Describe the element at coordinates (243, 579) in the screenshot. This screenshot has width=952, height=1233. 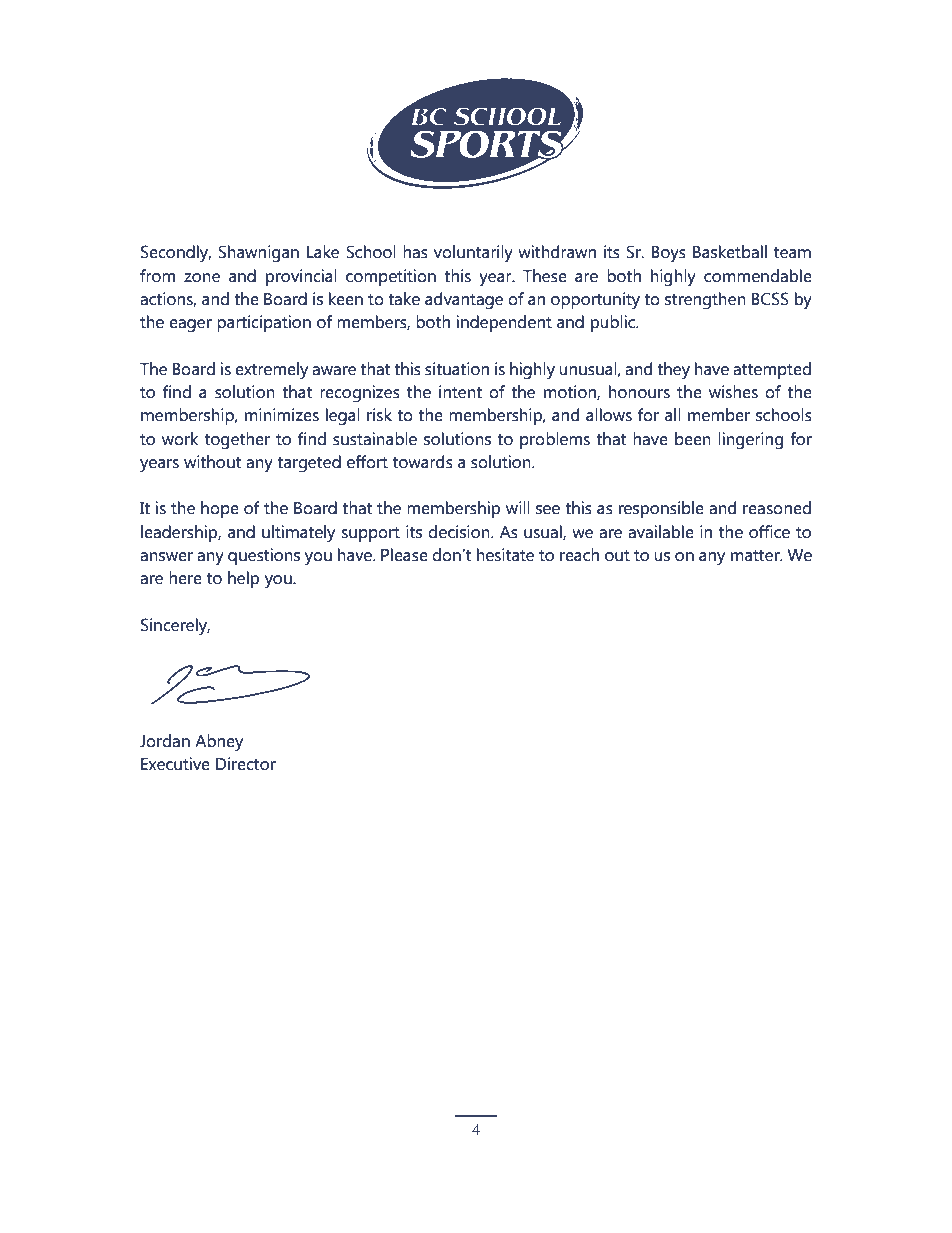
I see `help` at that location.
